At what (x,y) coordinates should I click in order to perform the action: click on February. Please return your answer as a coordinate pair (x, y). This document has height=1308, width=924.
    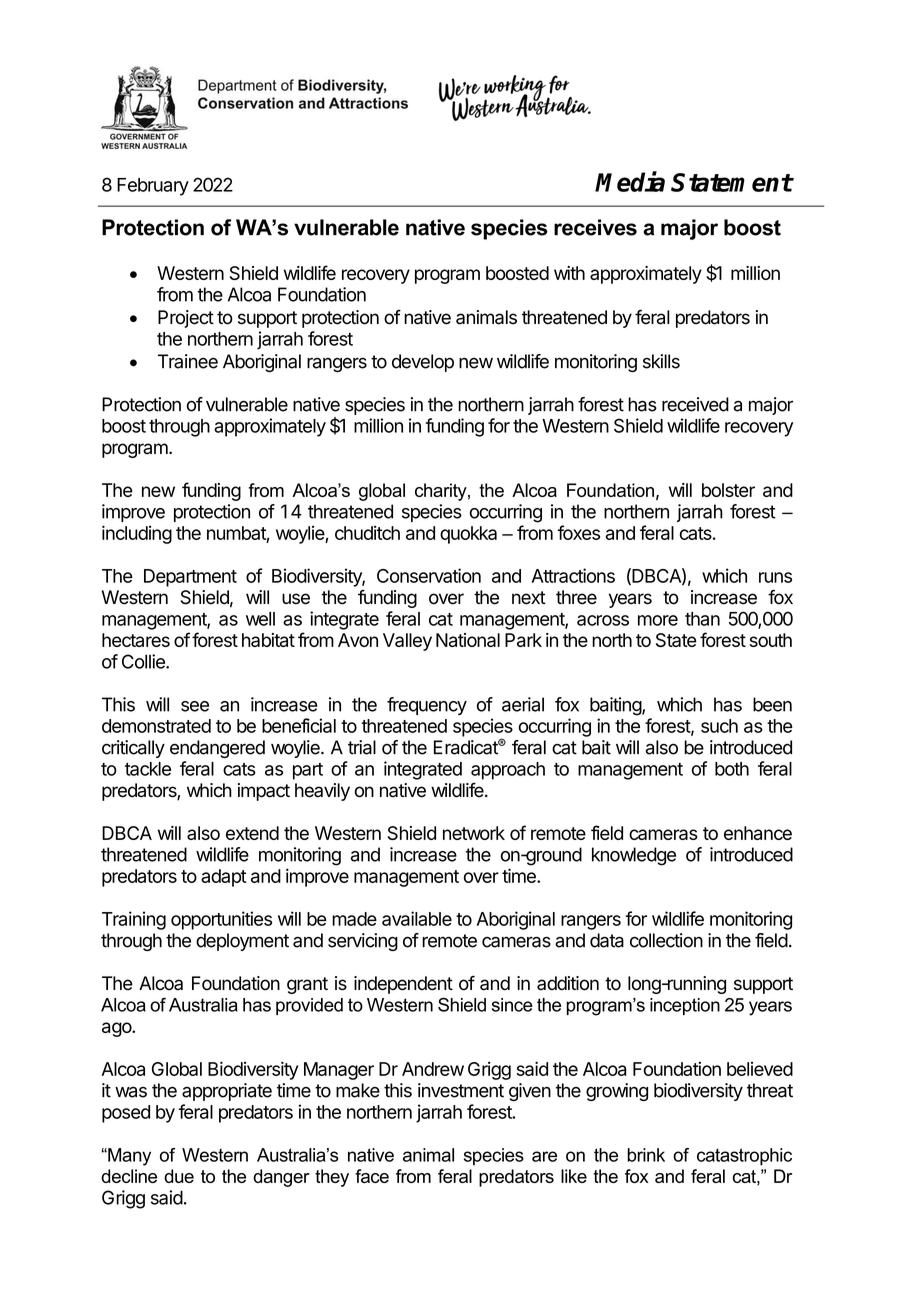
    Looking at the image, I should click on (153, 187).
